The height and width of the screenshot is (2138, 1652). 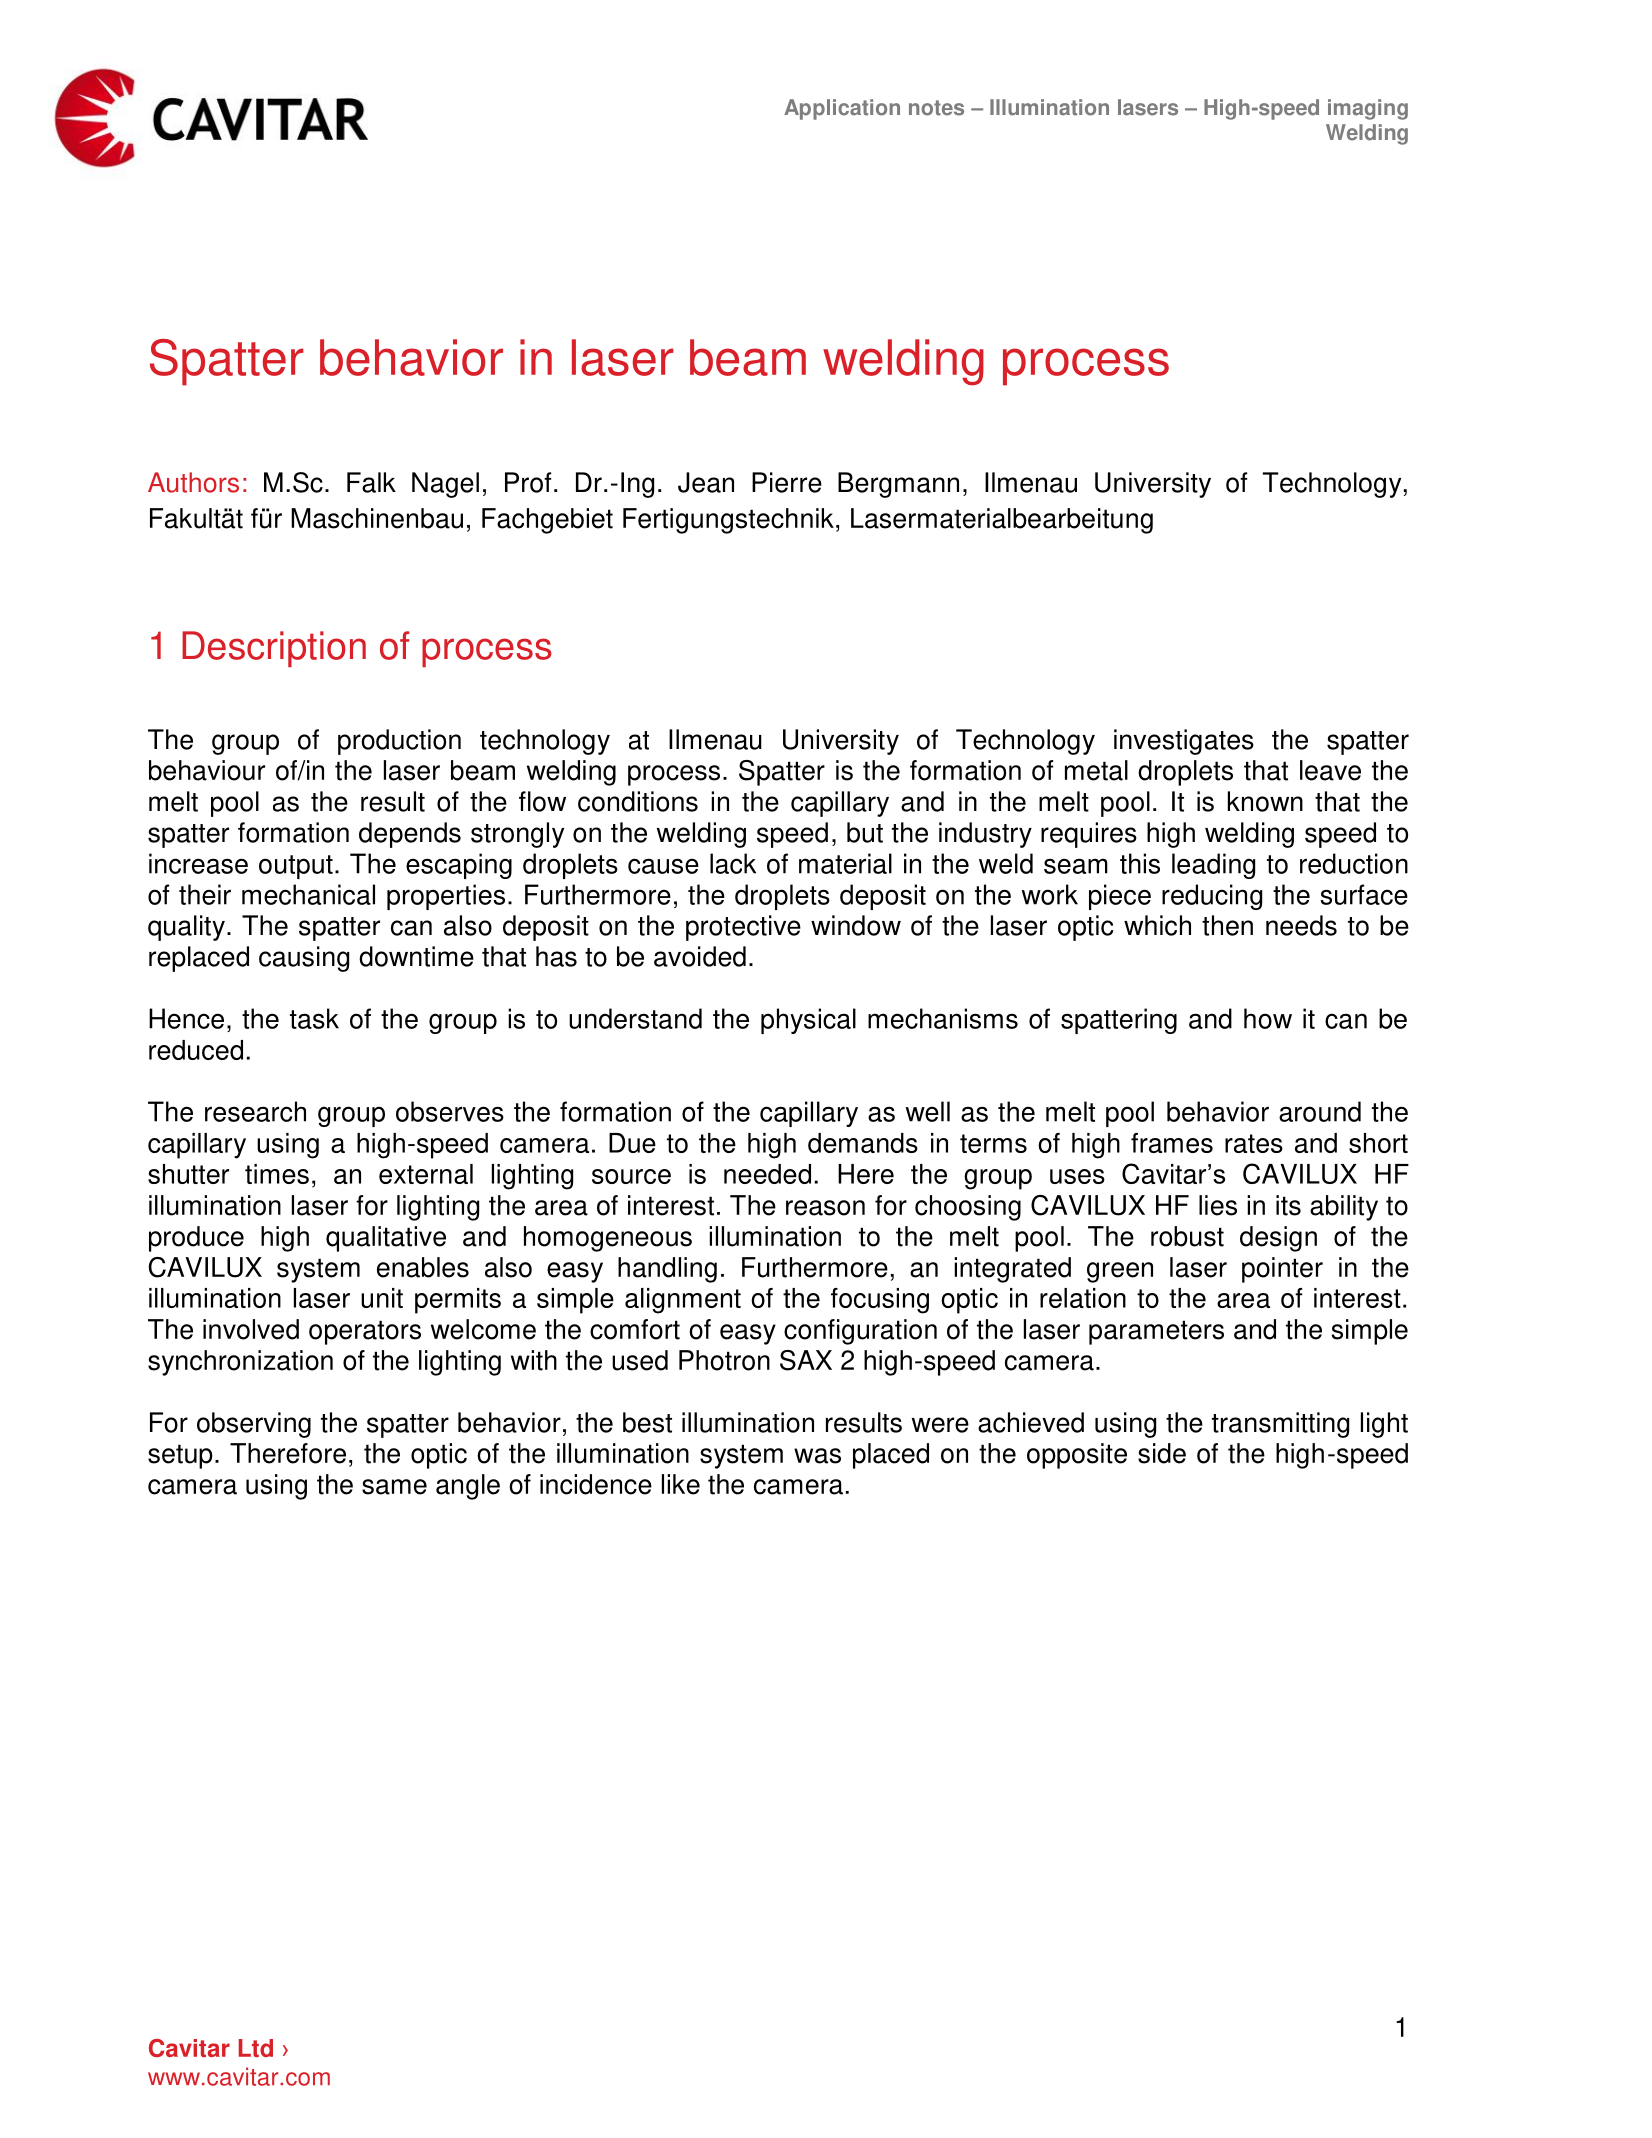 I want to click on how, so click(x=1268, y=1018).
